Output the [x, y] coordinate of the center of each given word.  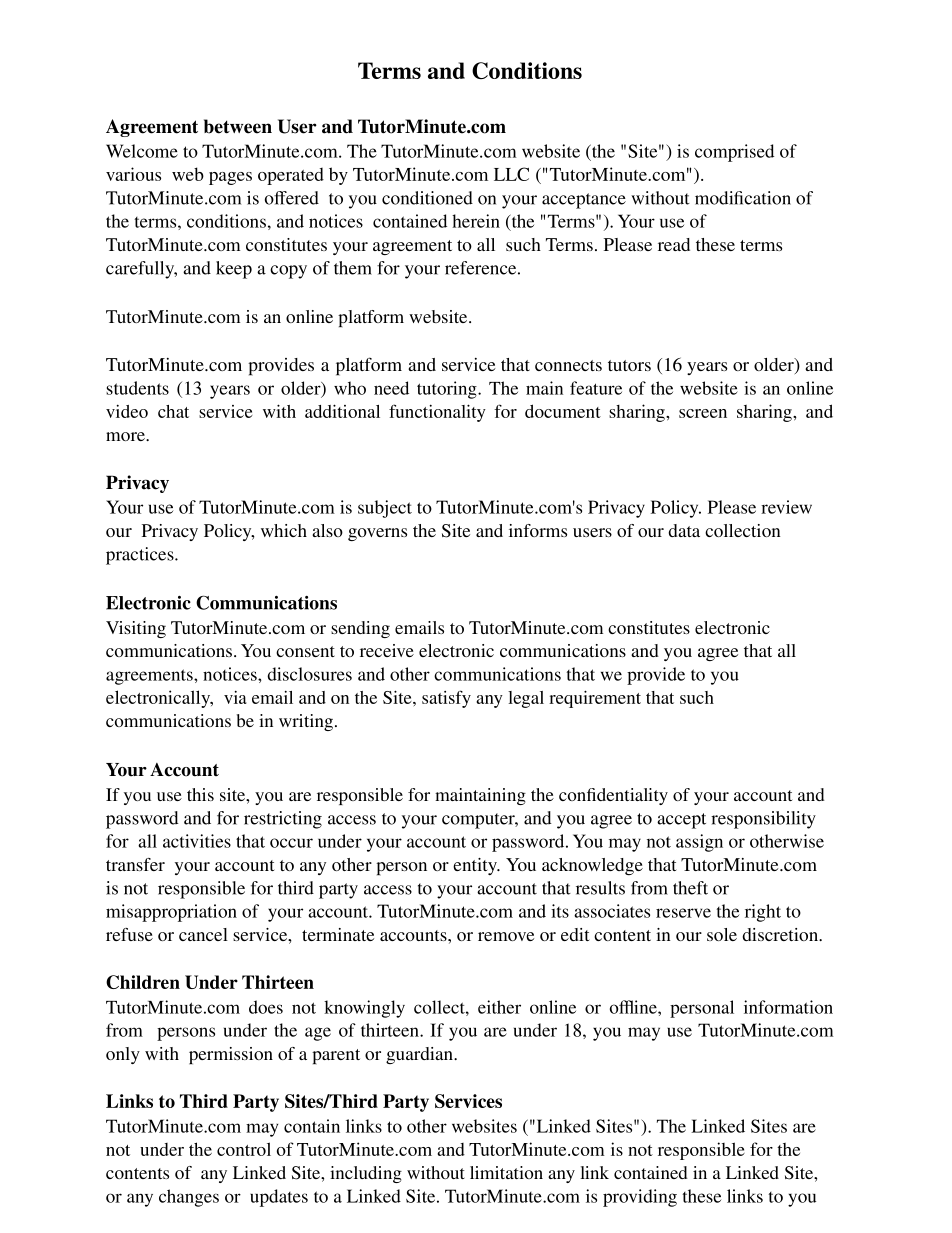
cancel [203, 934]
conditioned [427, 198]
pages [230, 178]
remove [506, 936]
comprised [734, 153]
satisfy [446, 699]
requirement [595, 699]
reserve [683, 913]
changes [189, 1198]
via [235, 697]
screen [703, 413]
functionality [437, 413]
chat [173, 411]
